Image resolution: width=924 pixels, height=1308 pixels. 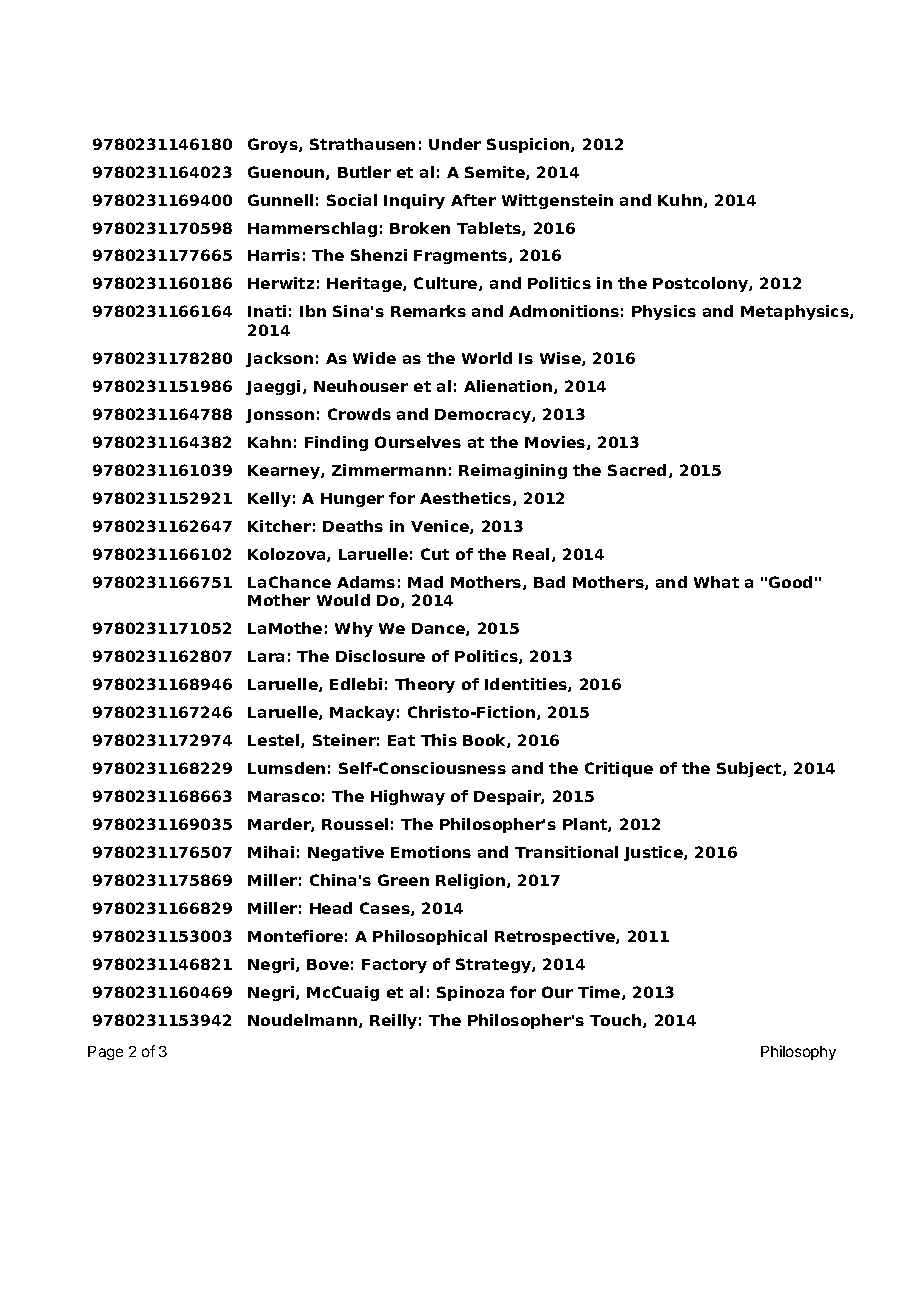 I want to click on Sacred, so click(x=637, y=470).
